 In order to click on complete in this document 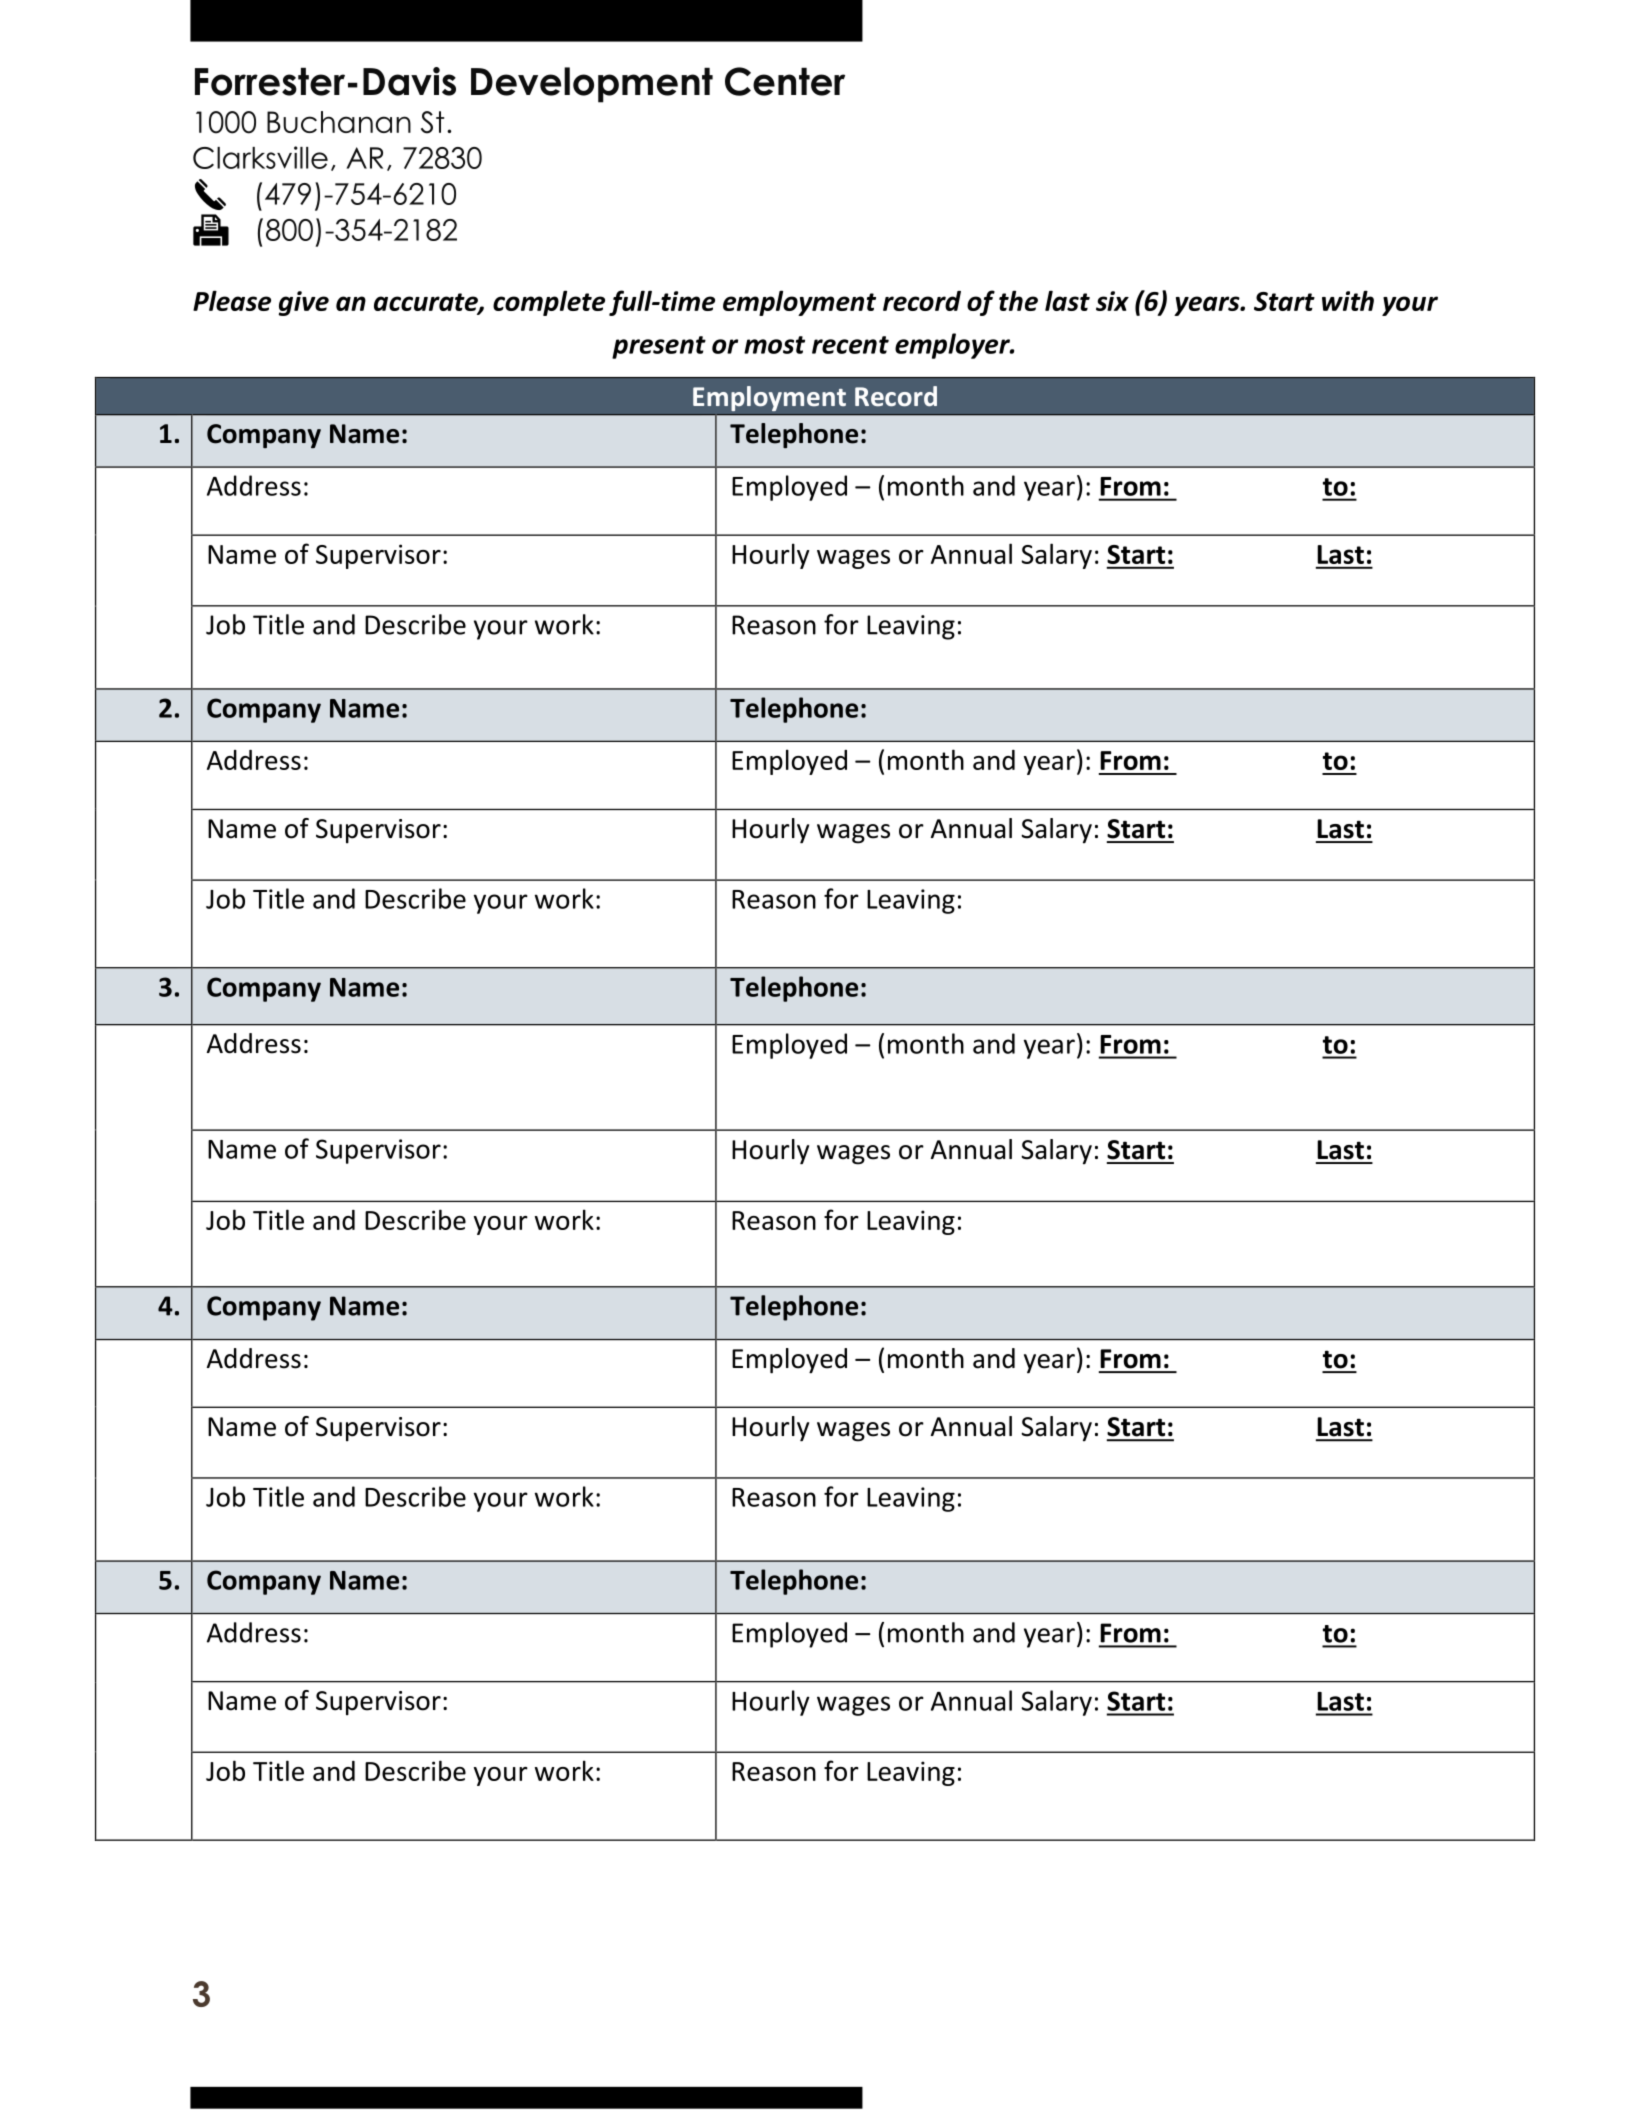, I will do `click(549, 303)`.
